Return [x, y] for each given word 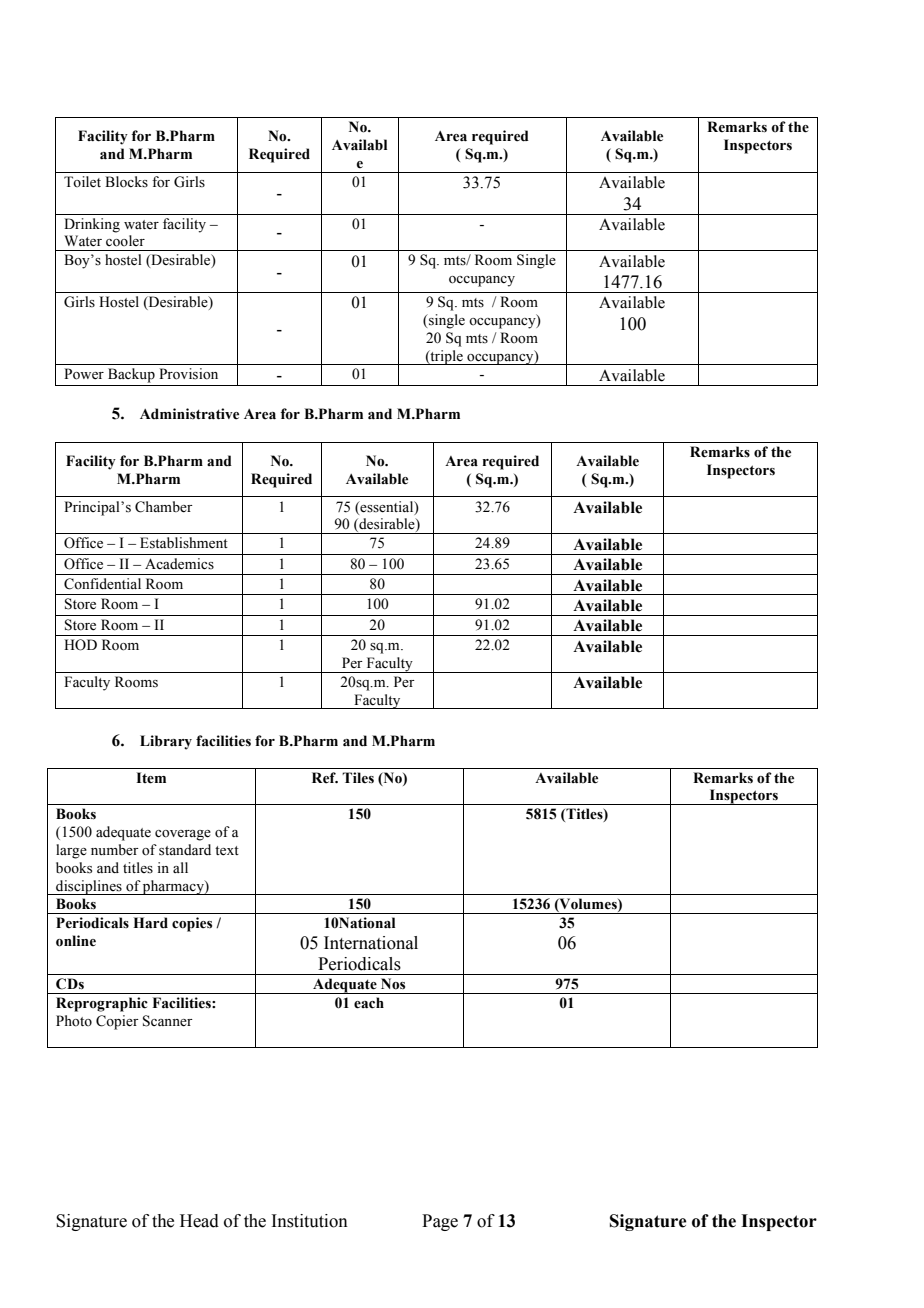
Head [199, 1221]
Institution [309, 1221]
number [115, 850]
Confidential [102, 584]
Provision [188, 374]
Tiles [358, 778]
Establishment [184, 543]
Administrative [189, 414]
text [227, 851]
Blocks [126, 182]
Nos [393, 984]
